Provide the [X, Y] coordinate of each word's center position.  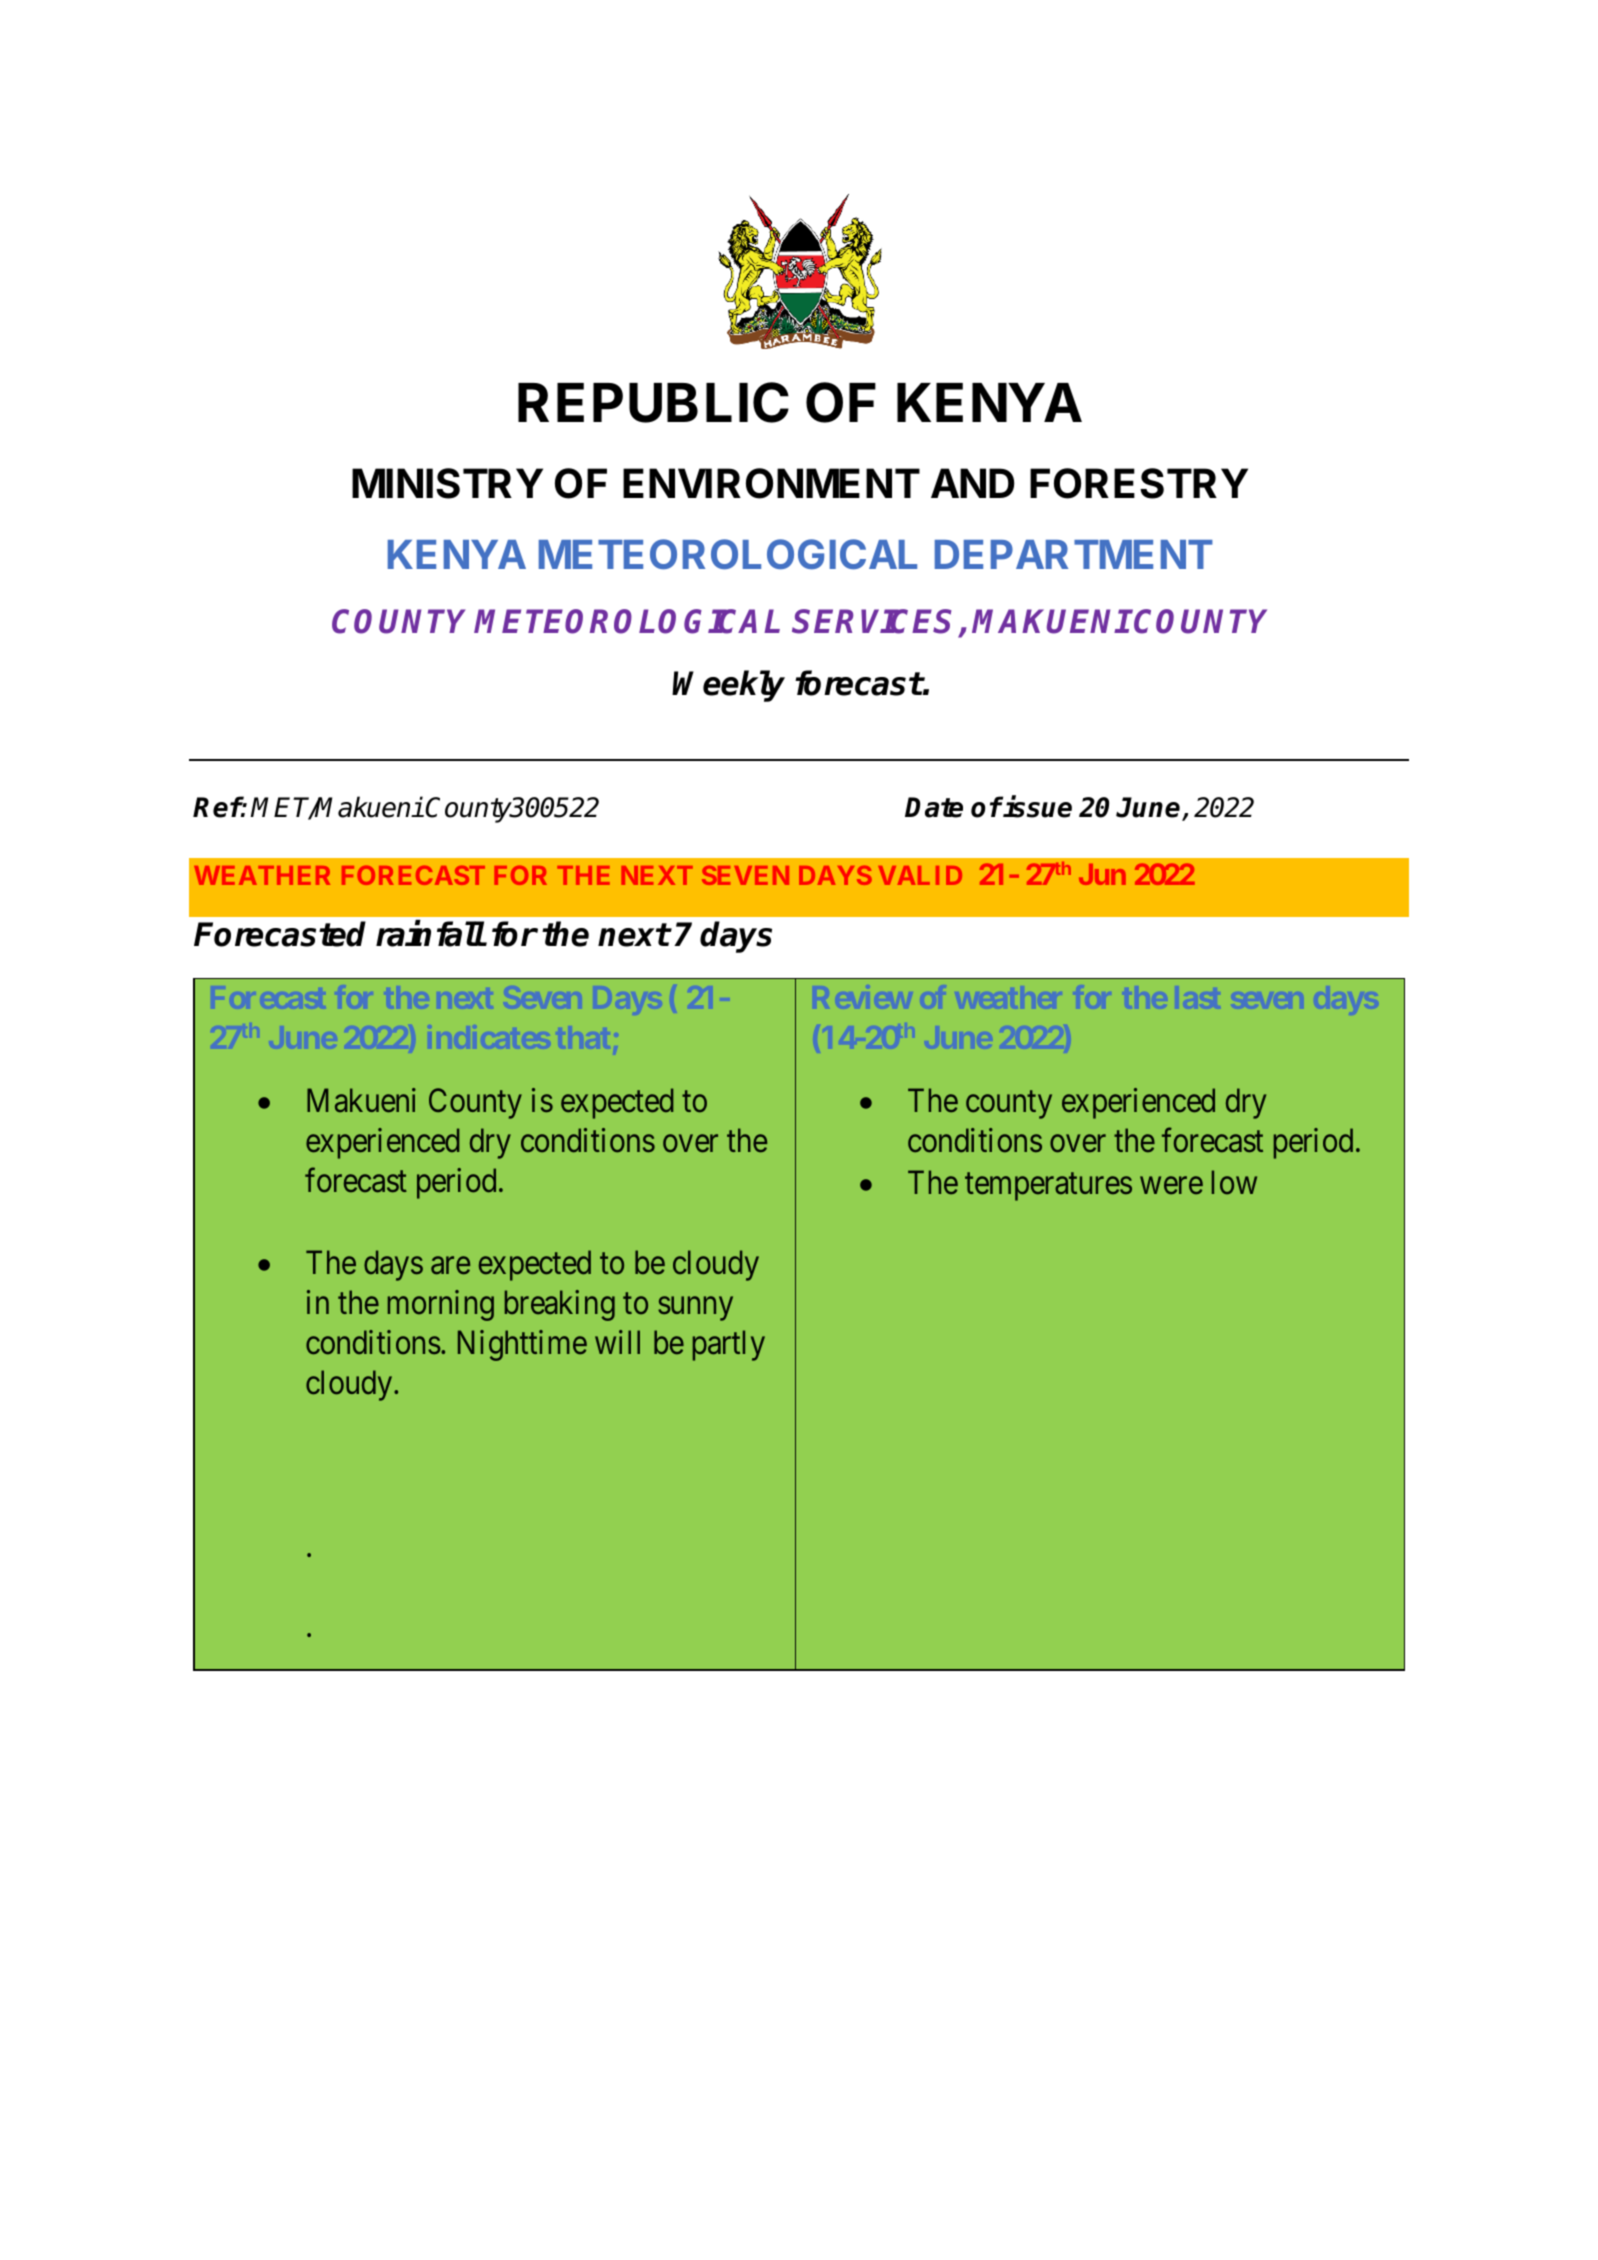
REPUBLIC [653, 402]
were [1171, 1185]
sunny [695, 1309]
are [450, 1266]
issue [1037, 807]
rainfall [430, 934]
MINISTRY [447, 483]
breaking [560, 1305]
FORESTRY [1139, 483]
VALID [920, 875]
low [1234, 1182]
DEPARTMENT [1074, 554]
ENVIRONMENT [771, 483]
